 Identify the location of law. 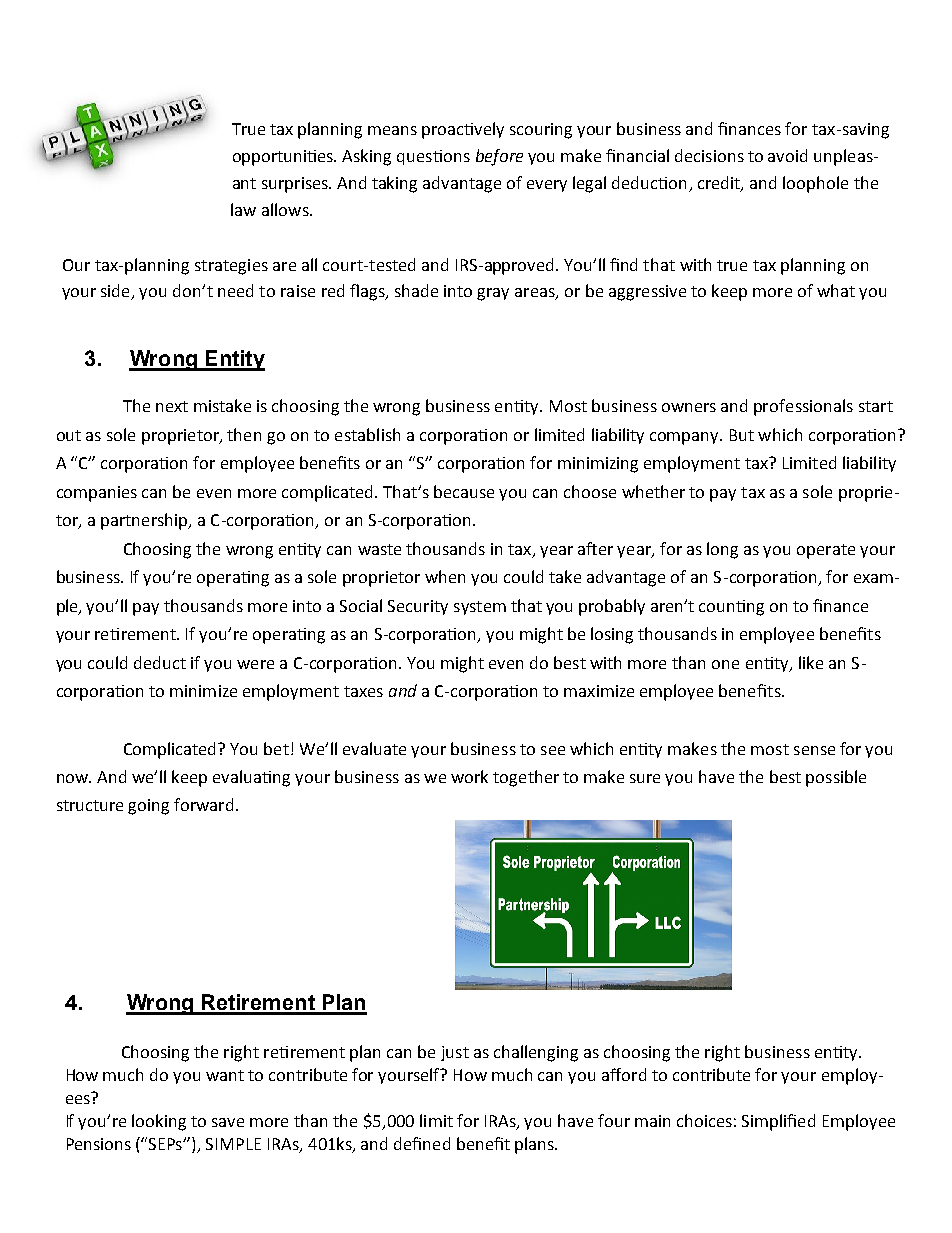
(243, 209).
